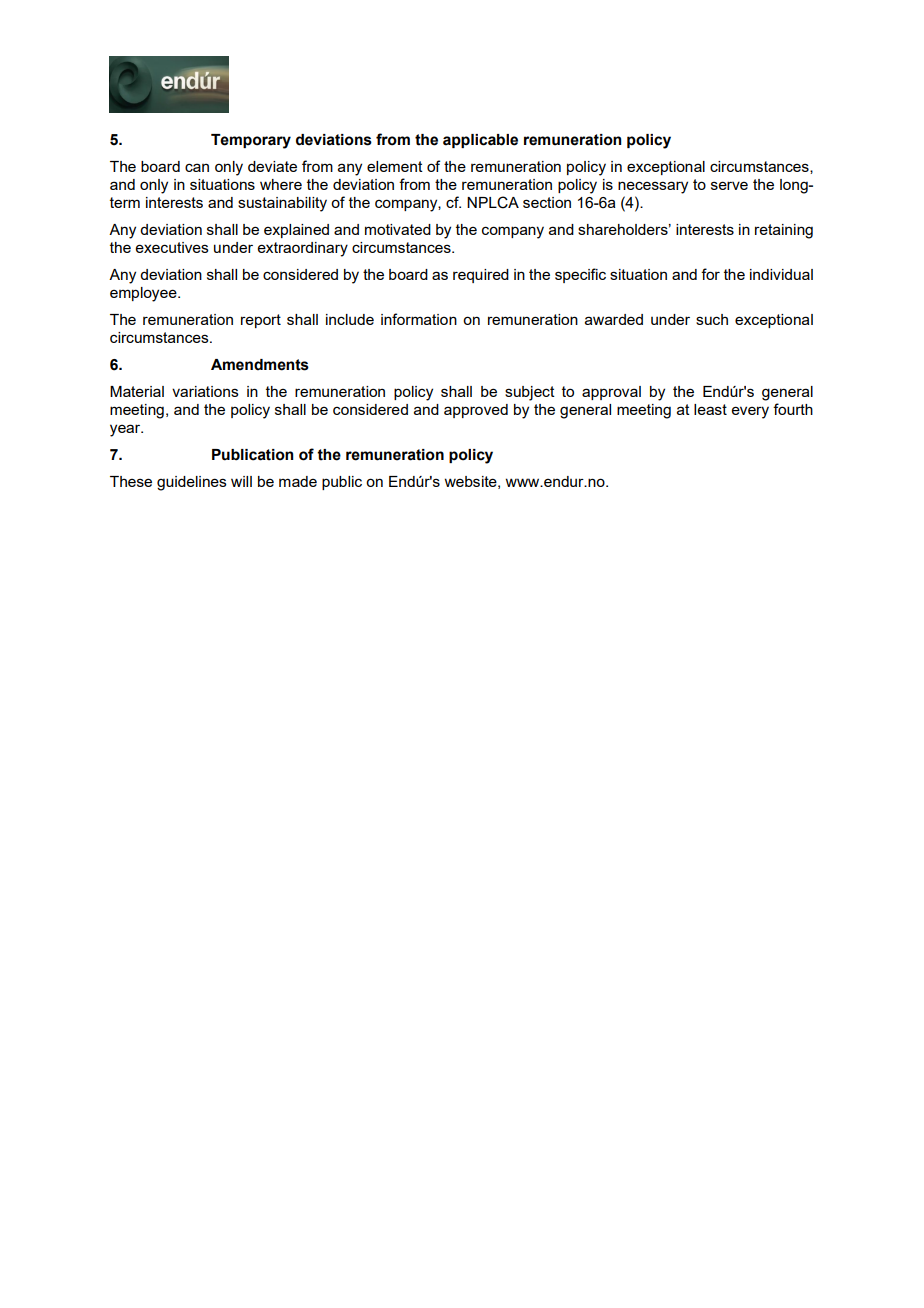  Describe the element at coordinates (712, 319) in the document. I see `such` at that location.
